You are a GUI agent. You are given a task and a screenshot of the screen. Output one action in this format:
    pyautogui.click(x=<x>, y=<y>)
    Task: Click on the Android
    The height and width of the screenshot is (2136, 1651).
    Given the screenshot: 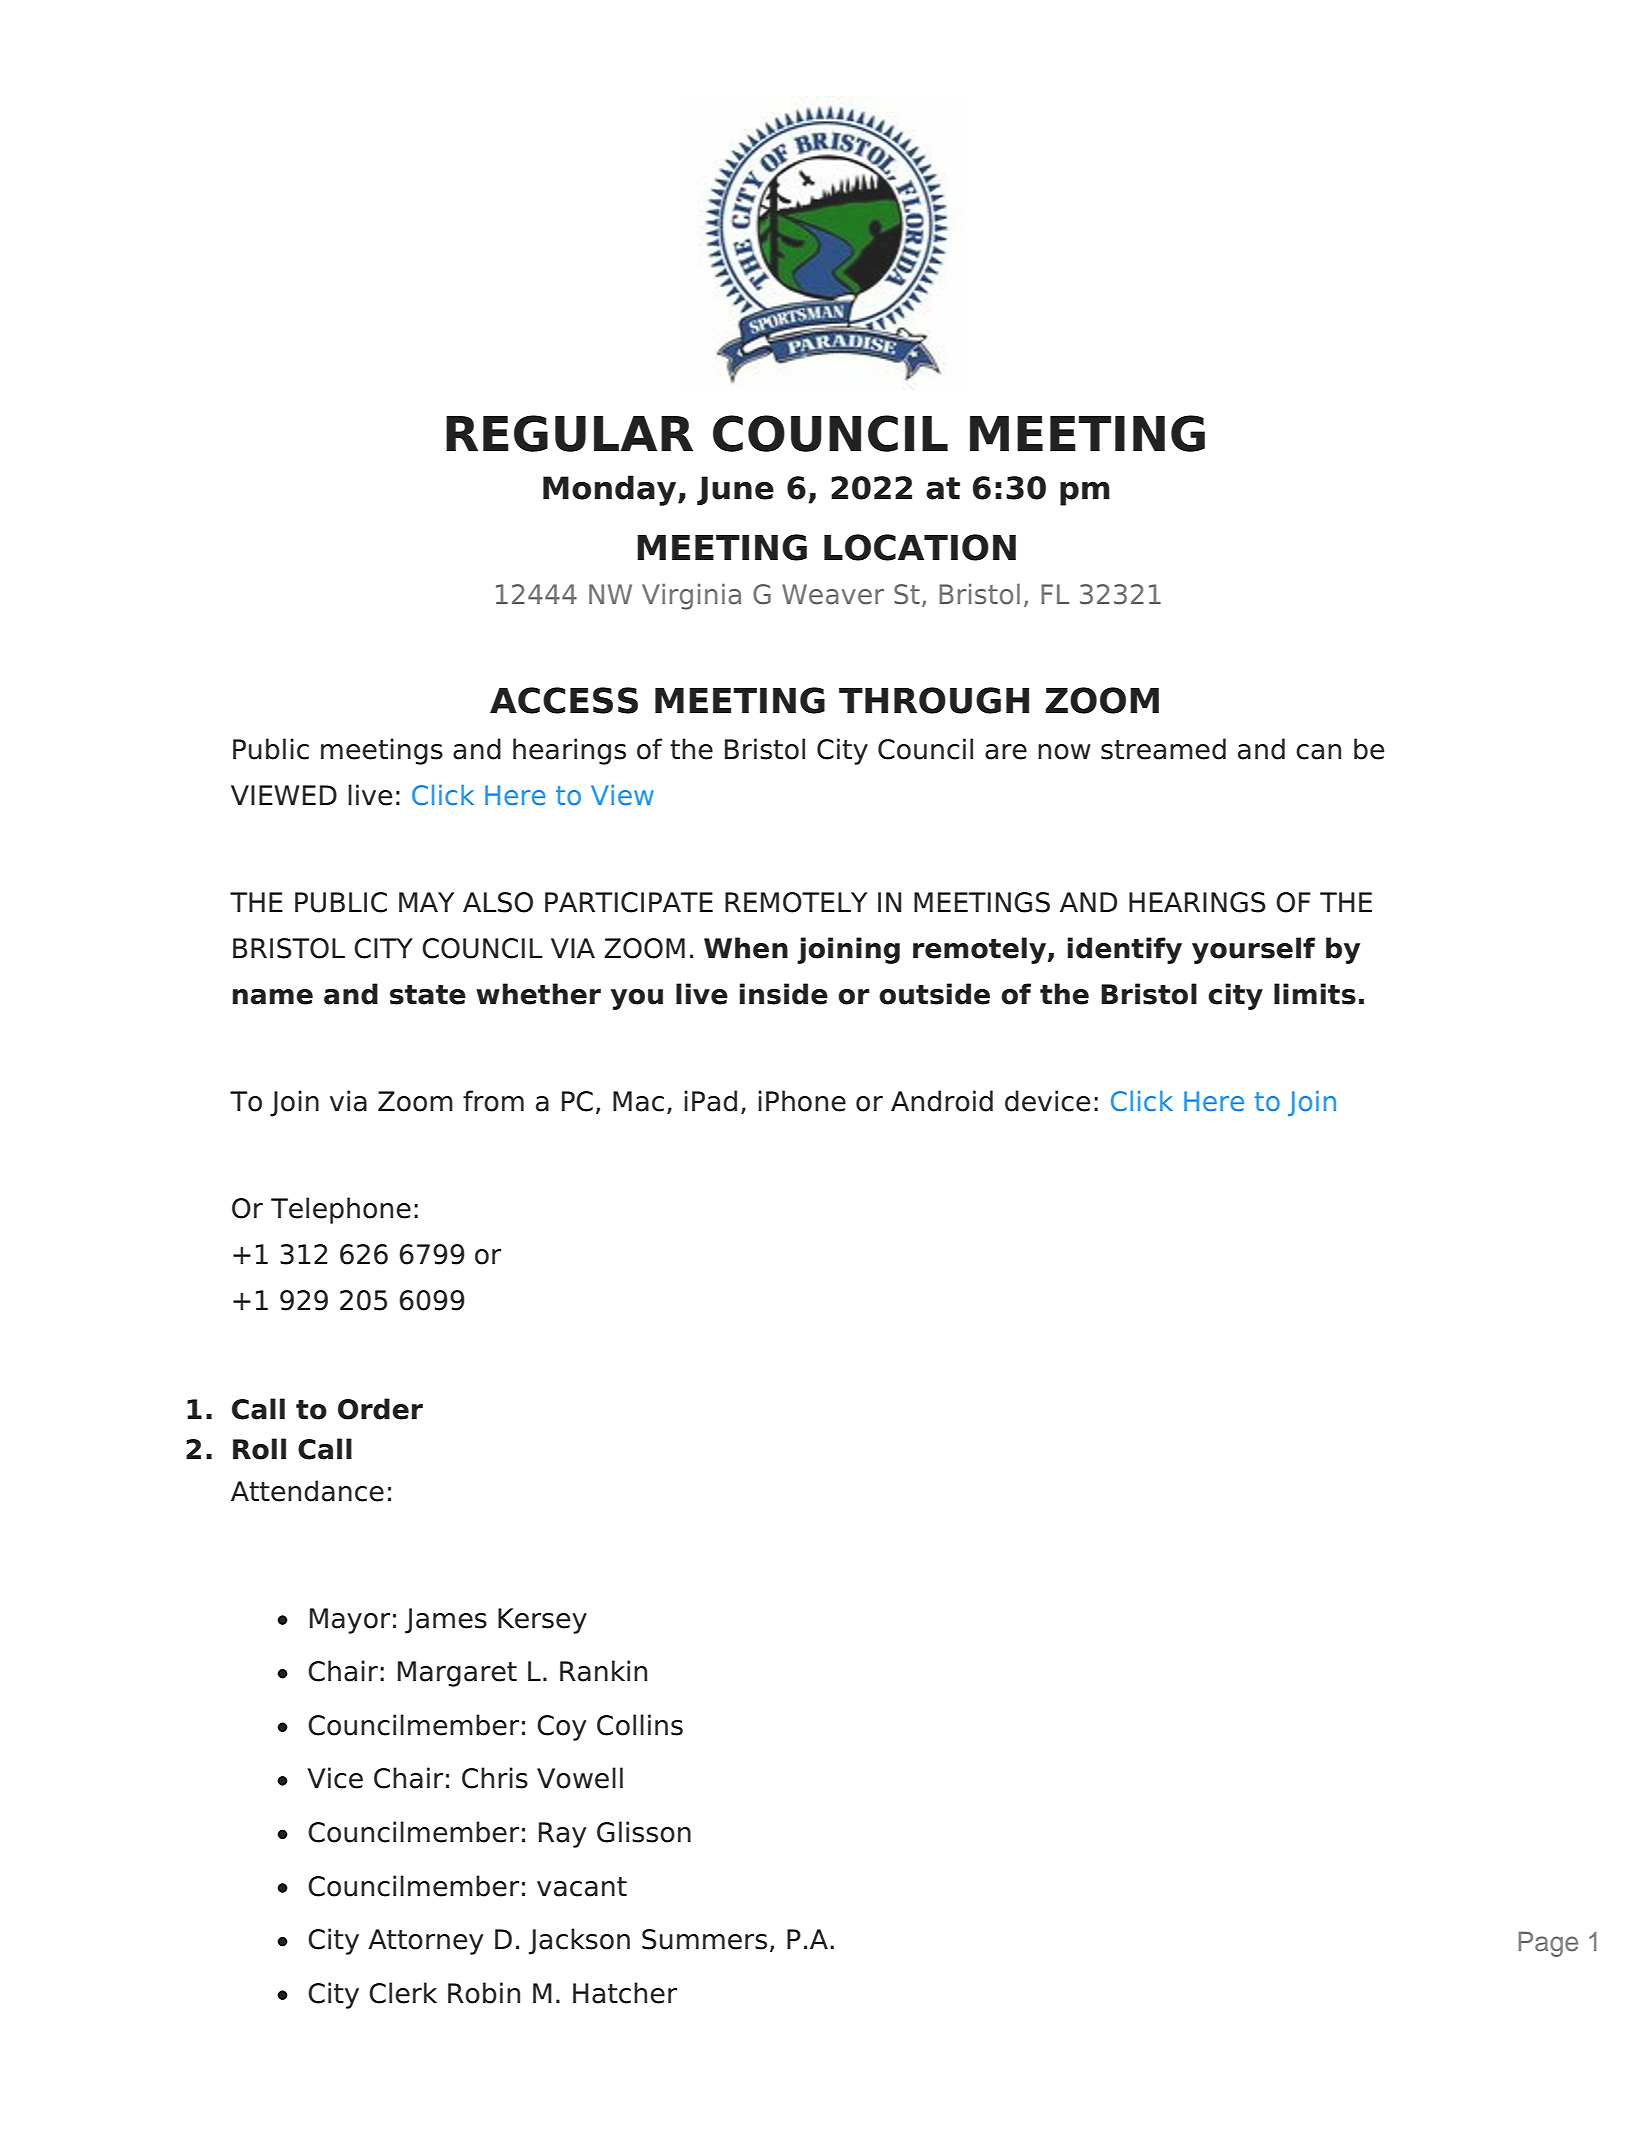 What is the action you would take?
    pyautogui.click(x=942, y=1101)
